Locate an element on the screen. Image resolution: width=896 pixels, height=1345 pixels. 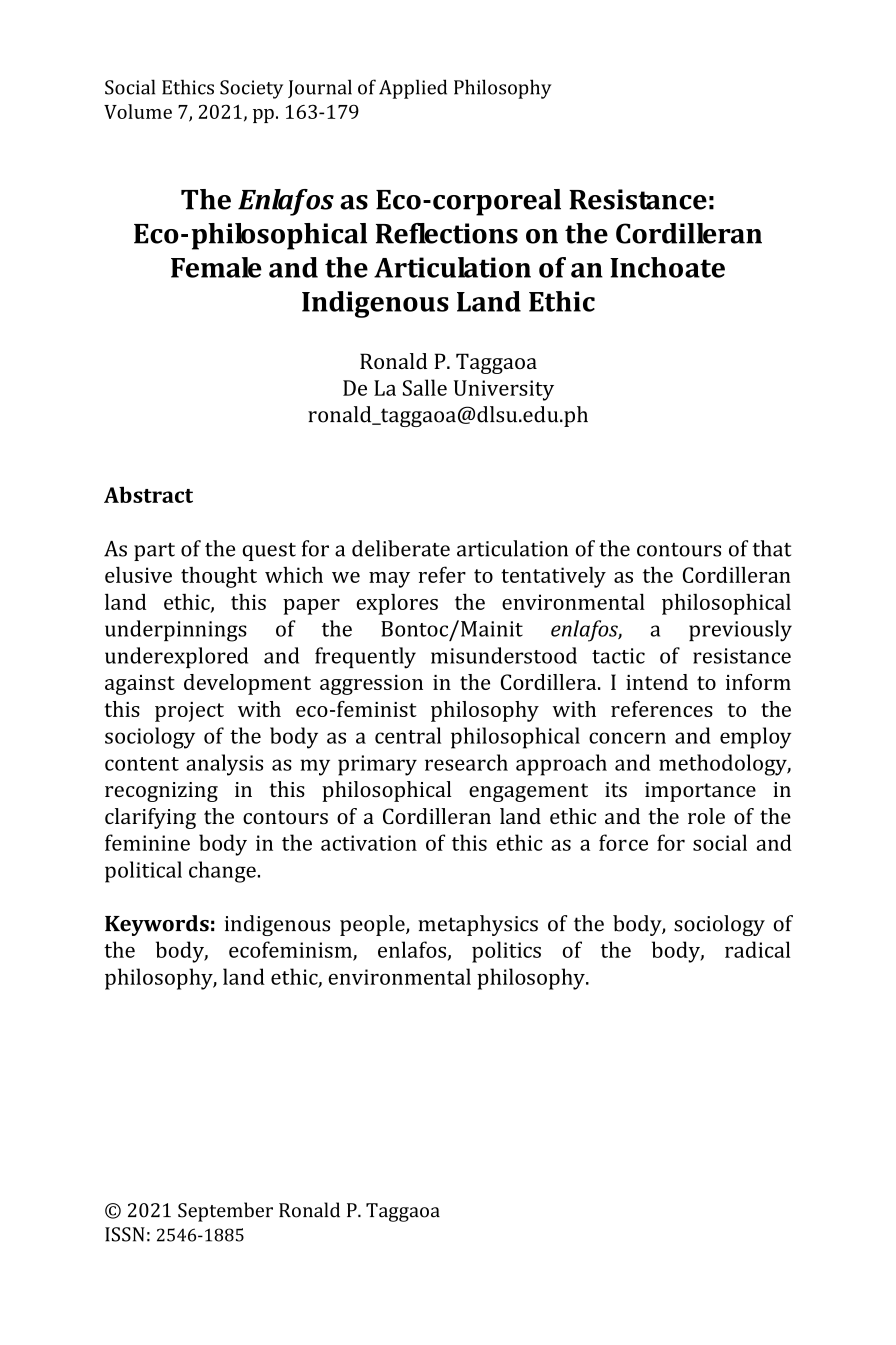
underpinnings is located at coordinates (176, 631).
